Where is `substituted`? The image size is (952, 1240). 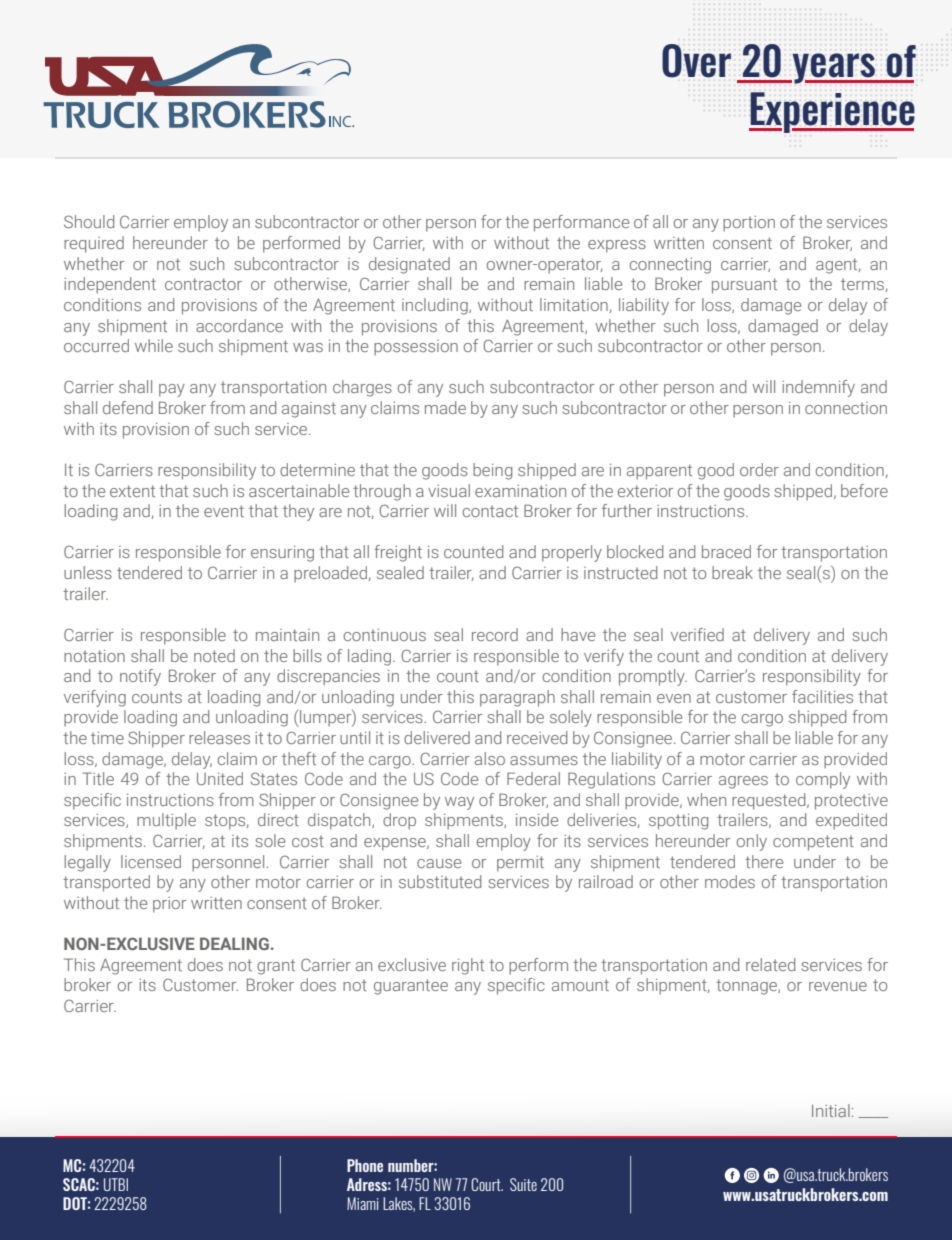 substituted is located at coordinates (440, 881).
